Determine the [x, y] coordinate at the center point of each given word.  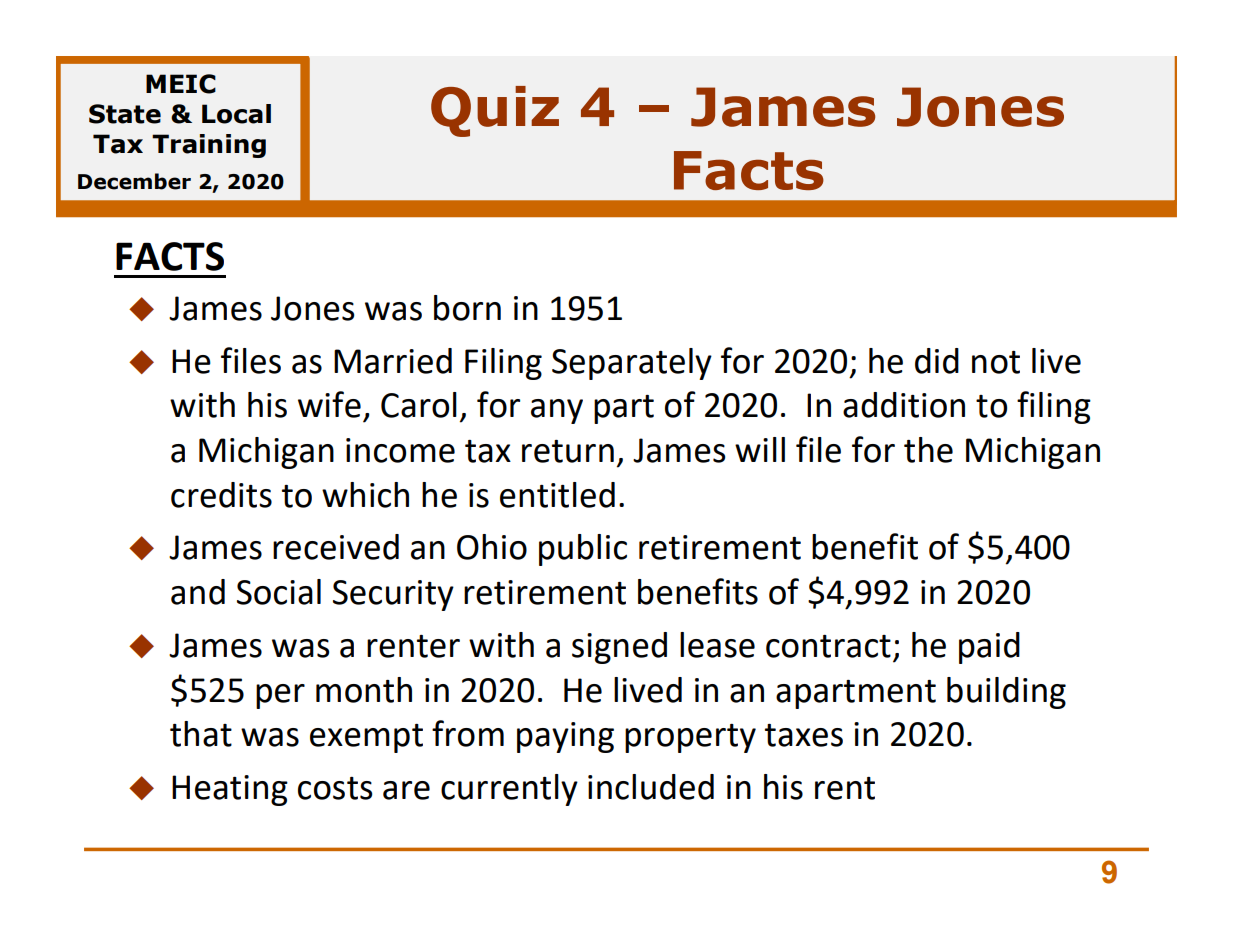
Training [209, 146]
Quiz [495, 111]
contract [828, 646]
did [937, 361]
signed [619, 648]
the [928, 450]
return [568, 451]
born [467, 308]
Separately [632, 364]
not [996, 362]
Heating [230, 790]
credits [221, 495]
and [198, 592]
